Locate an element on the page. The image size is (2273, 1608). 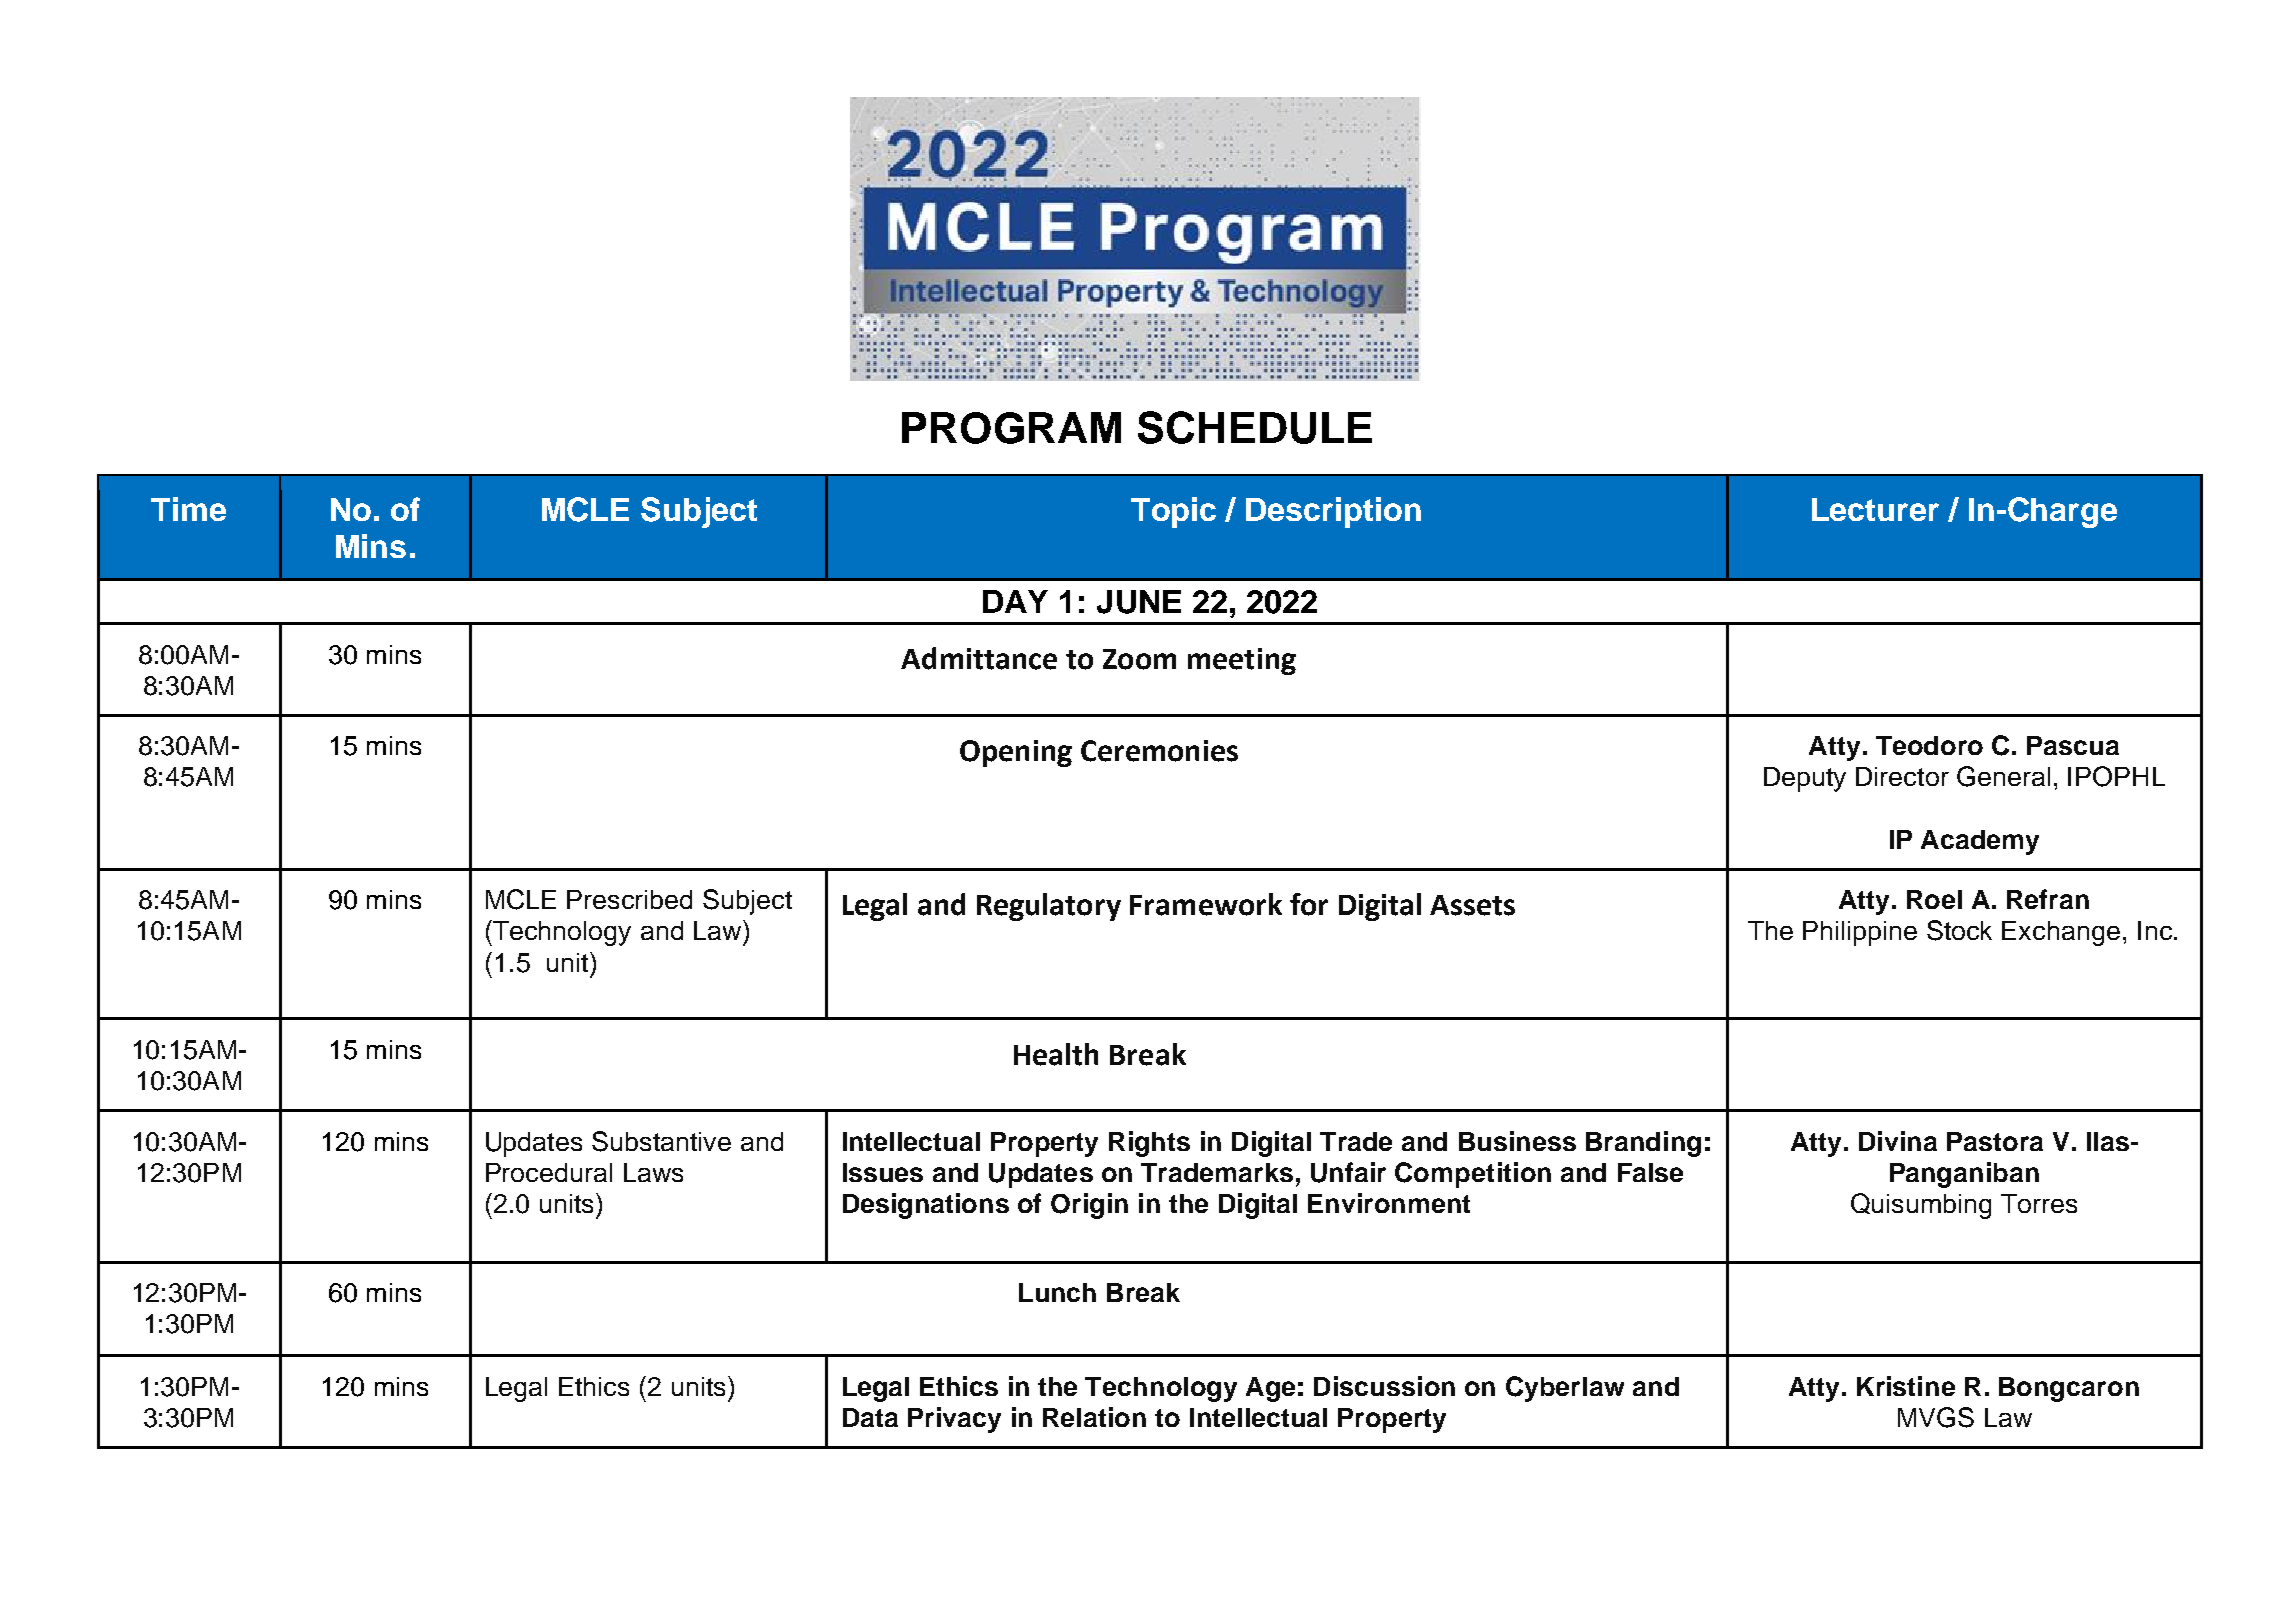
Branding is located at coordinates (1643, 1144).
